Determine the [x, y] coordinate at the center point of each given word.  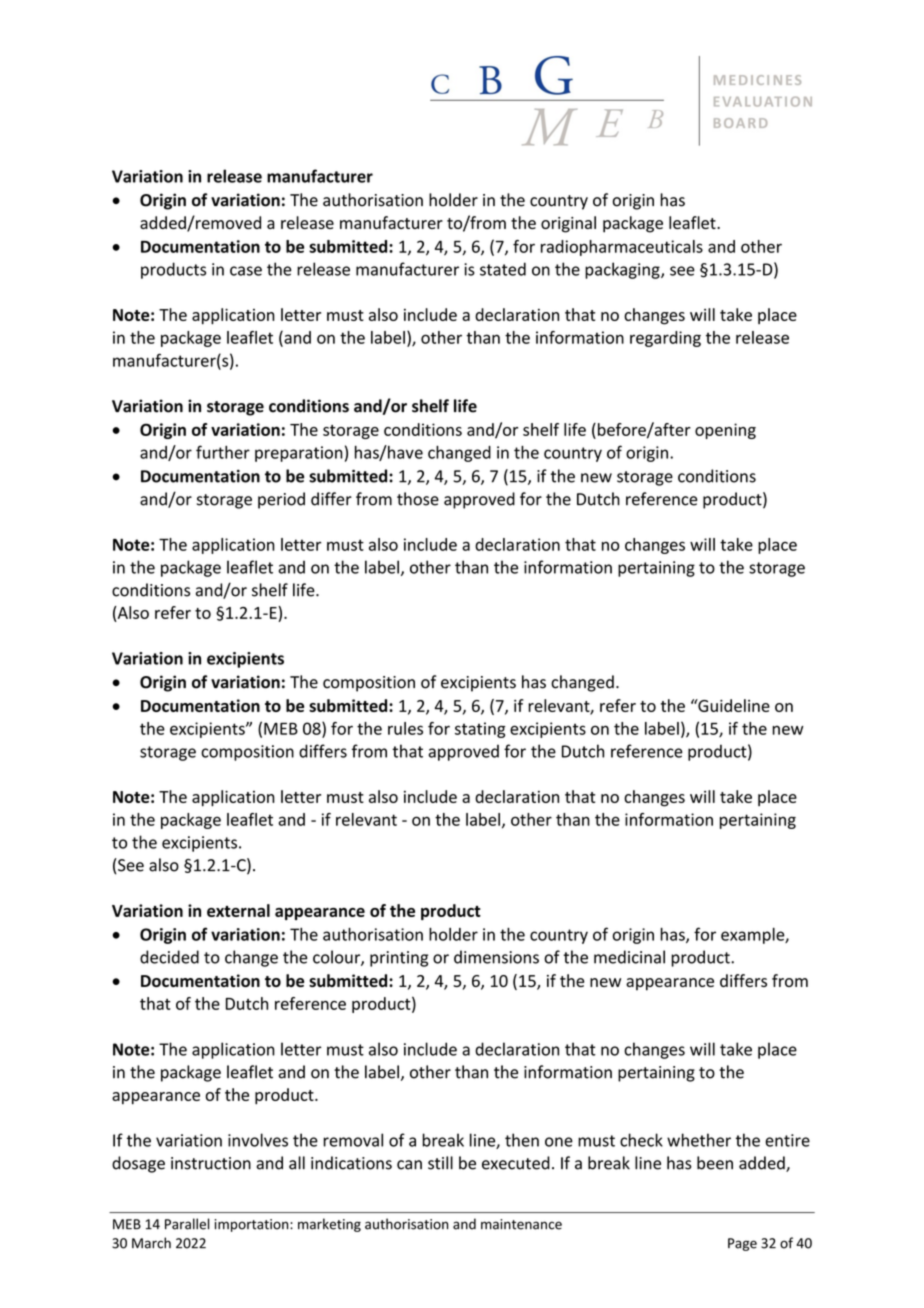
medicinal [629, 957]
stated [503, 269]
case [246, 271]
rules [405, 728]
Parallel [187, 1224]
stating [480, 730]
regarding [665, 339]
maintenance [521, 1224]
